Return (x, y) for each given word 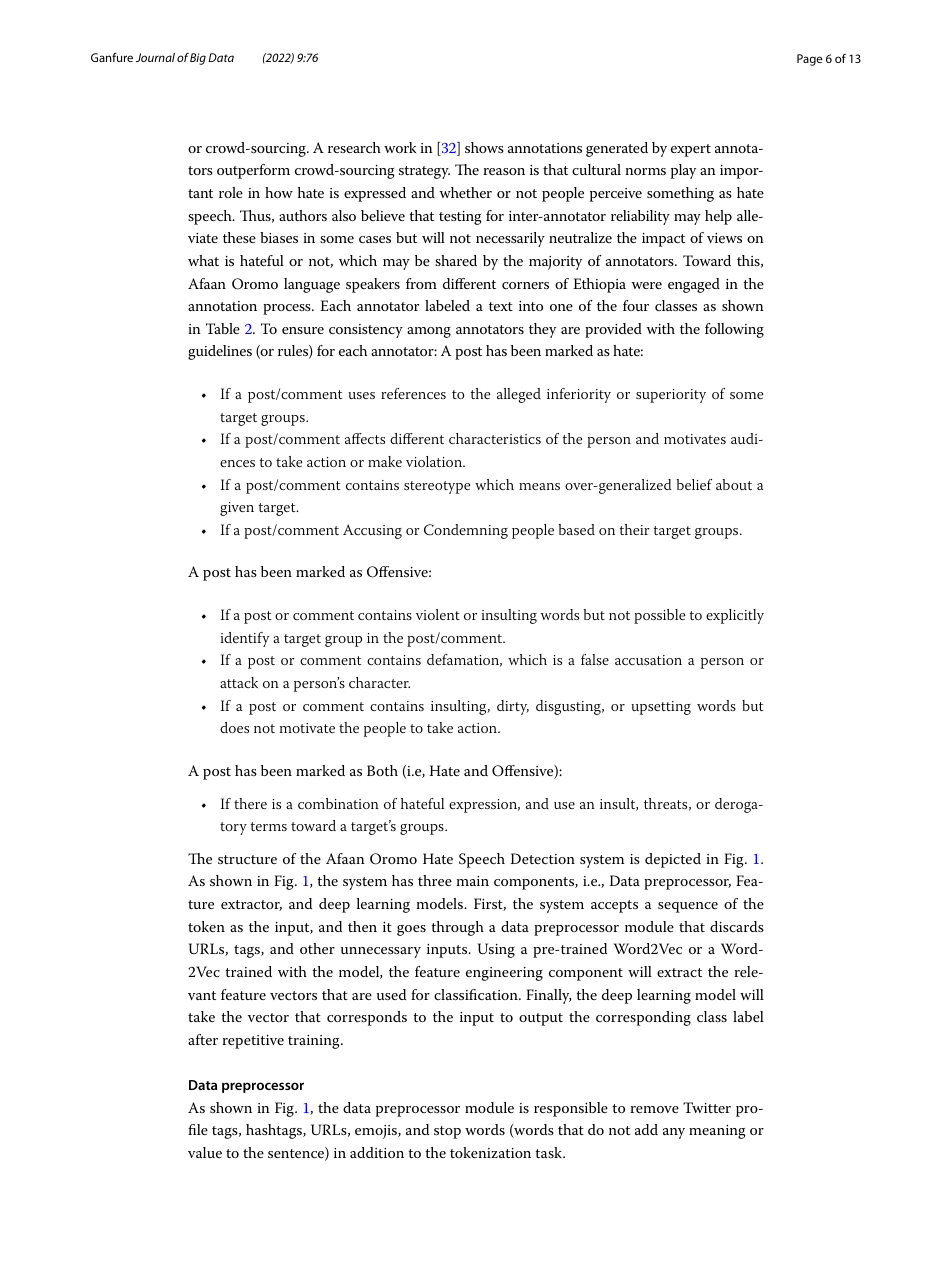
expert (691, 150)
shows (484, 147)
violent (438, 614)
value (205, 1152)
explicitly (735, 616)
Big (198, 59)
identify (245, 639)
